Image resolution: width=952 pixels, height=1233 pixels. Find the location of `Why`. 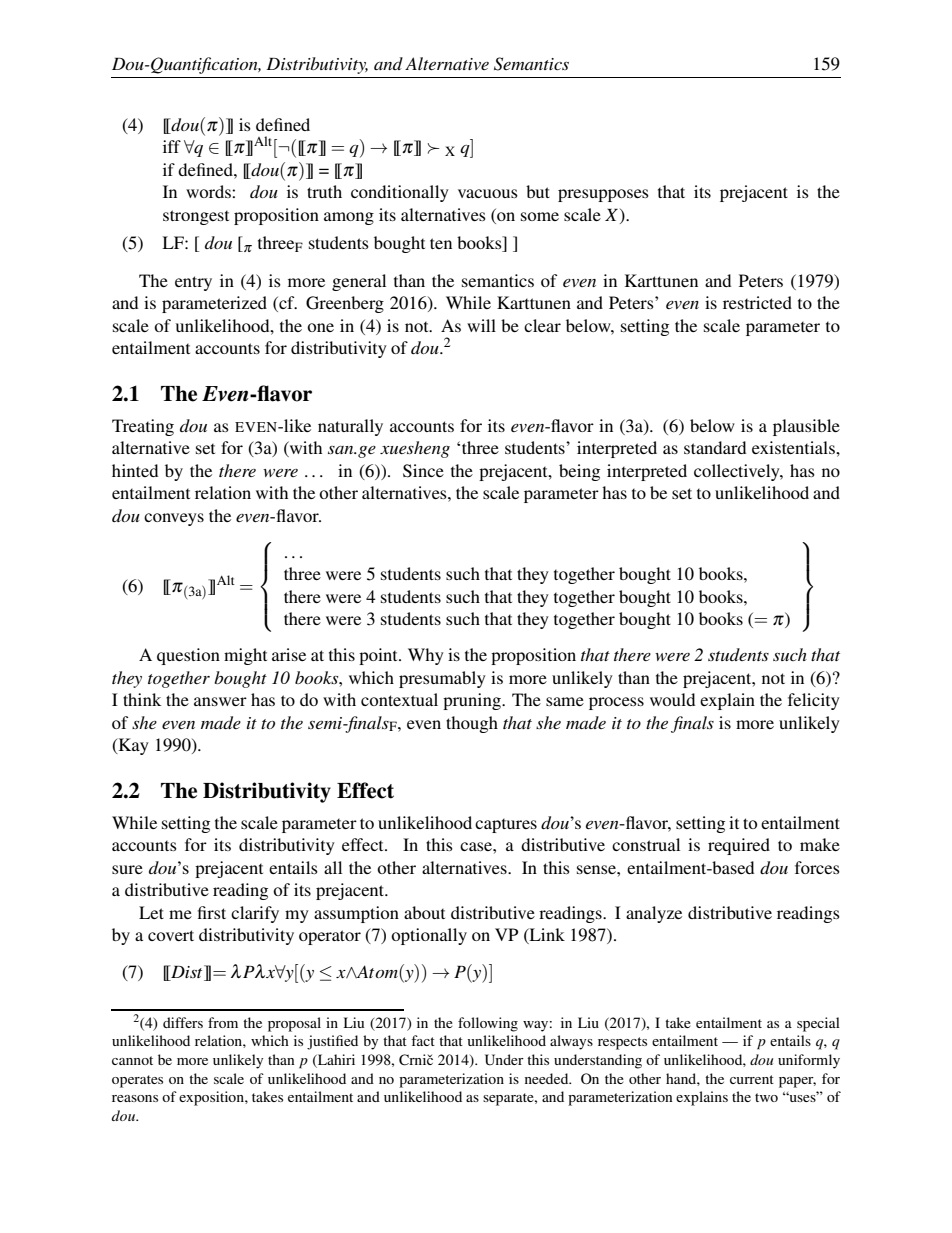

Why is located at coordinates (426, 656).
